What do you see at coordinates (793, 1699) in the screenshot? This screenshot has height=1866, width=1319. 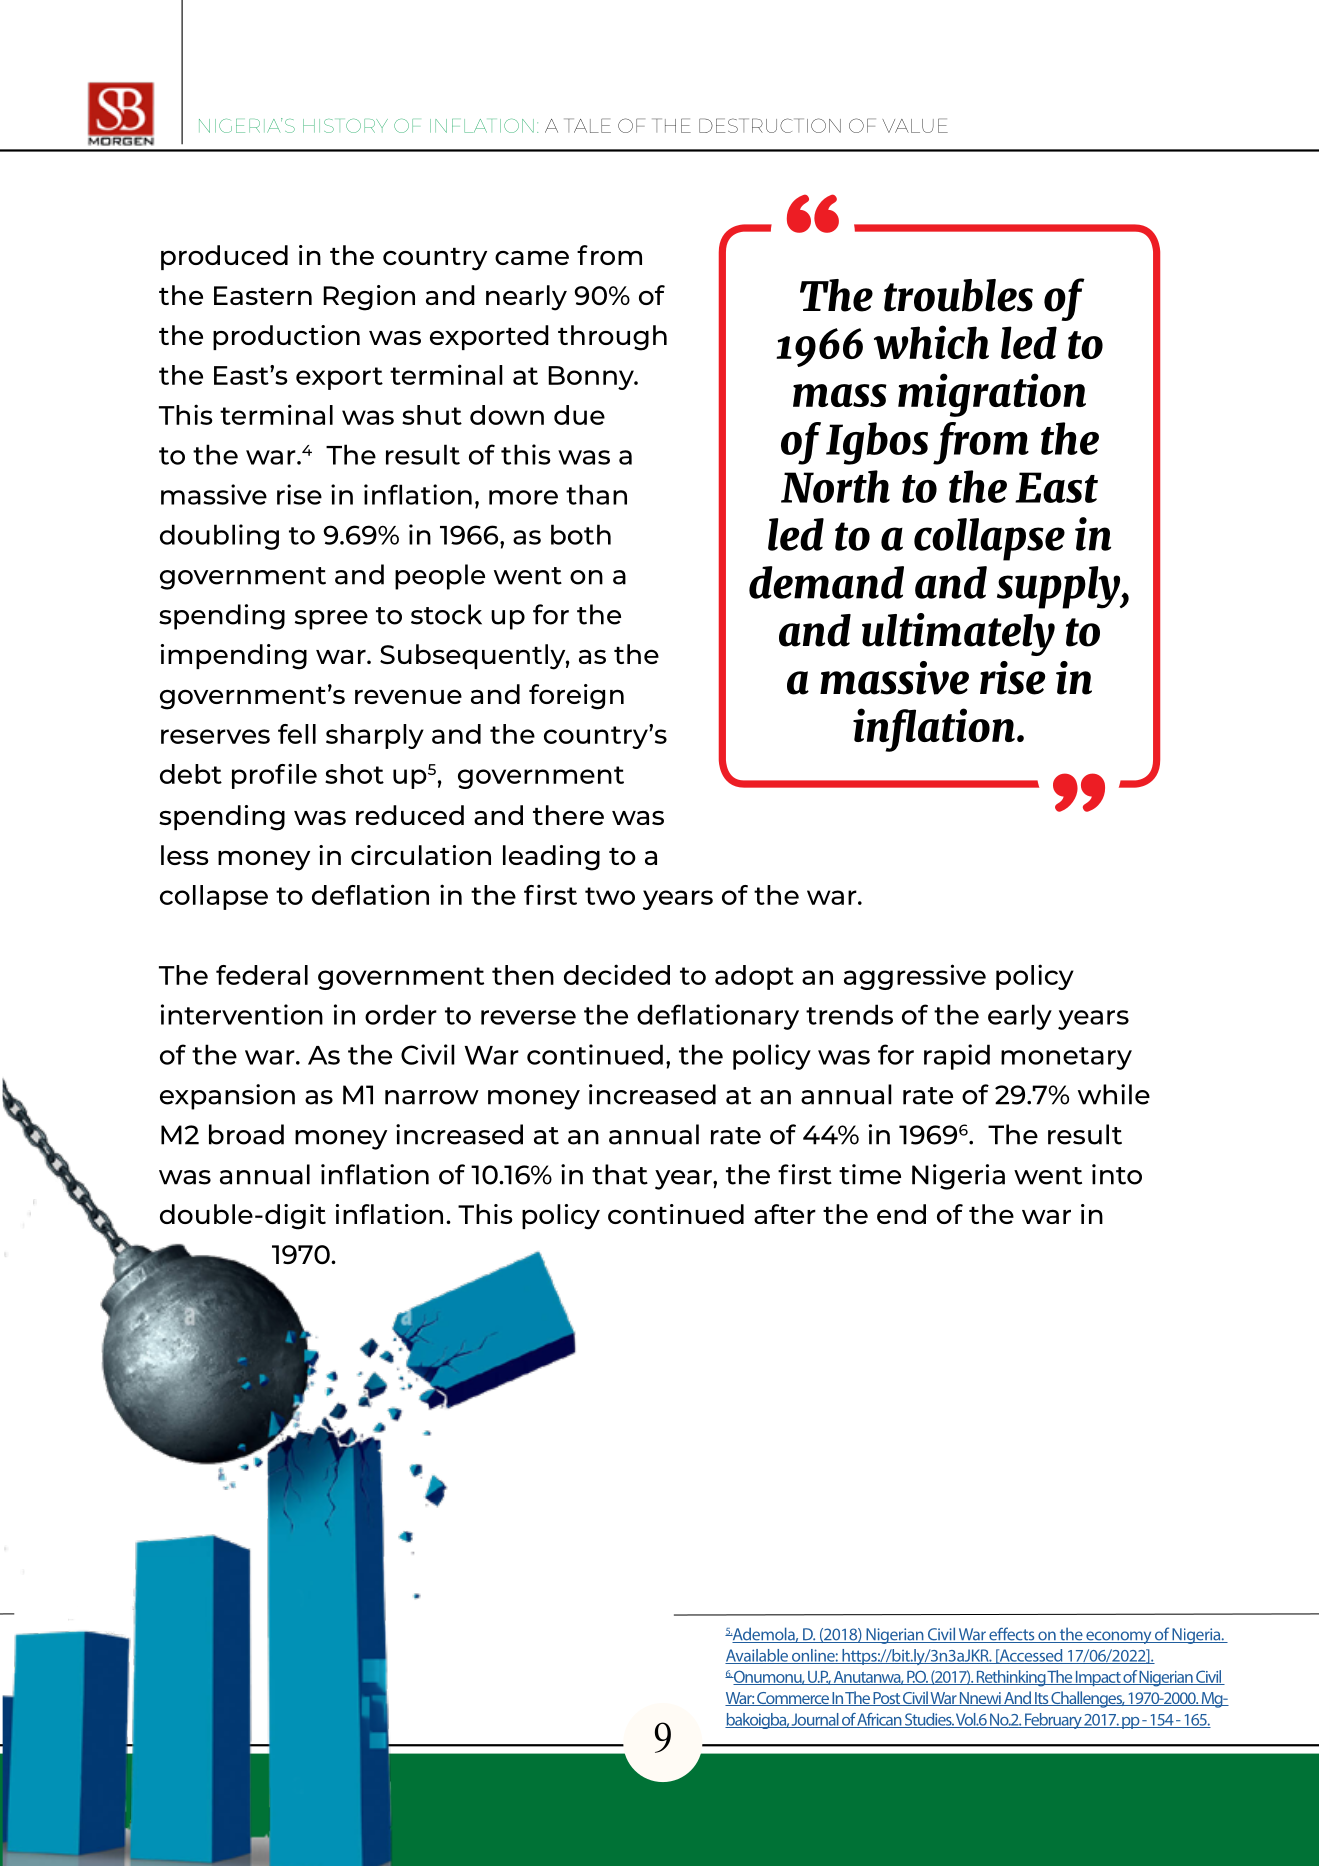 I see `Commerce` at bounding box center [793, 1699].
